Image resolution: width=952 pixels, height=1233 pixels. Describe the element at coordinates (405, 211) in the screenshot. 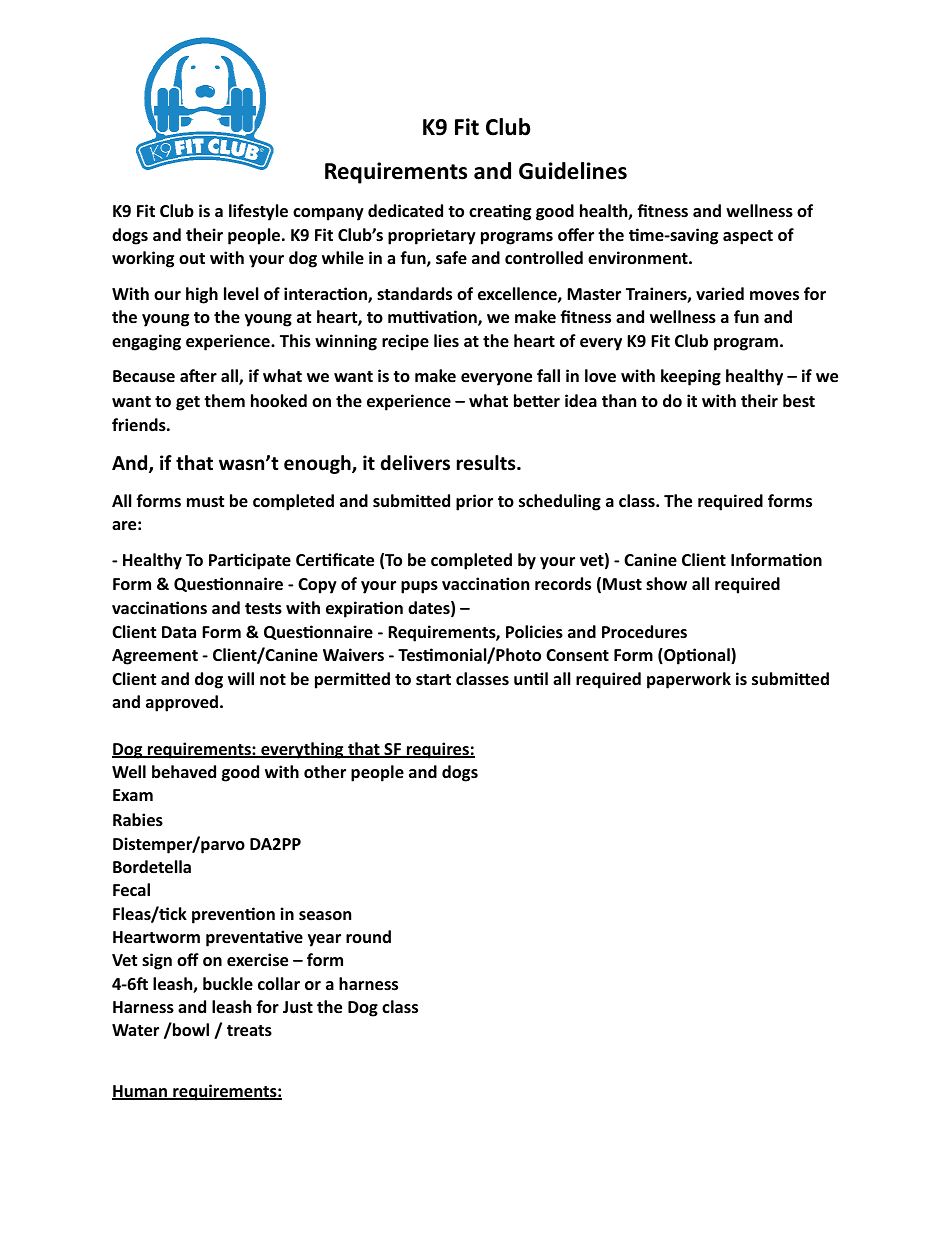

I see `dedicated` at that location.
